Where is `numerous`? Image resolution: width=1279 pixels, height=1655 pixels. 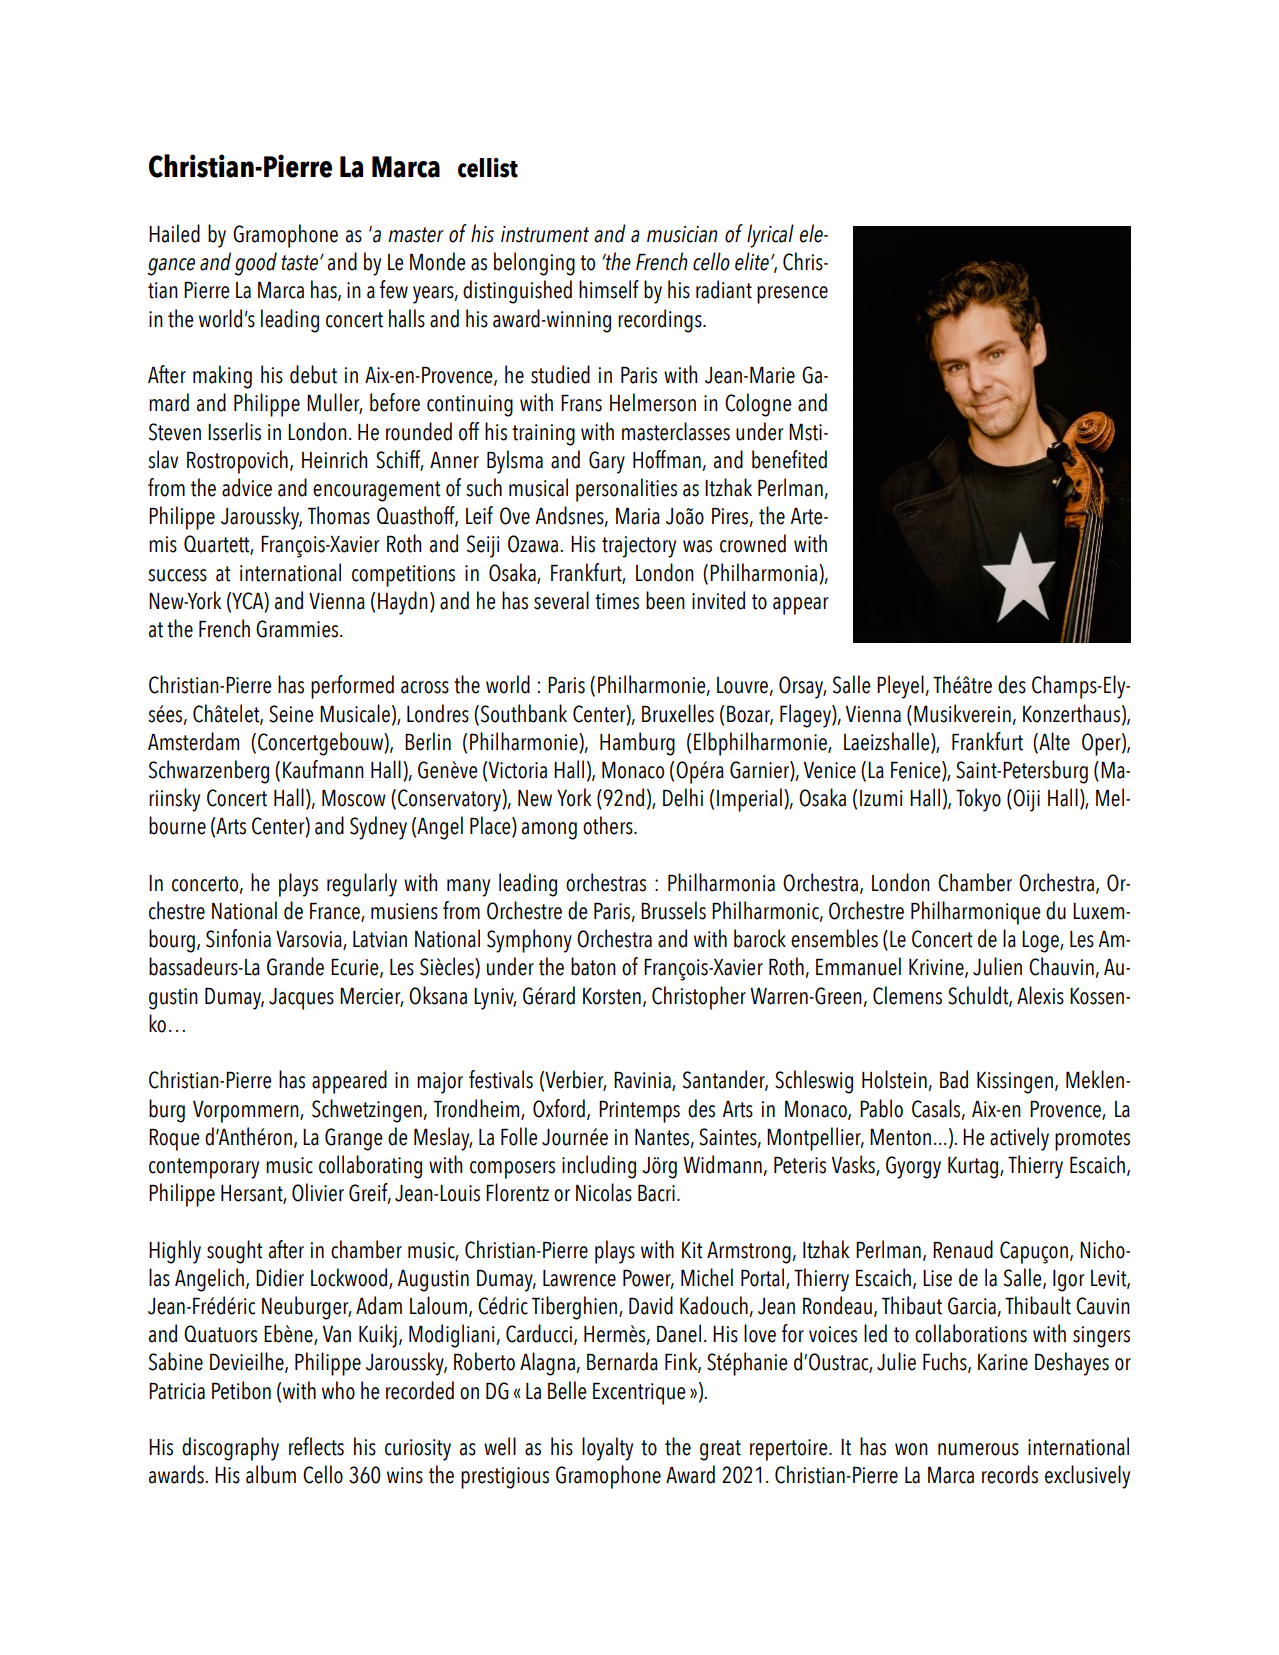
numerous is located at coordinates (978, 1449).
